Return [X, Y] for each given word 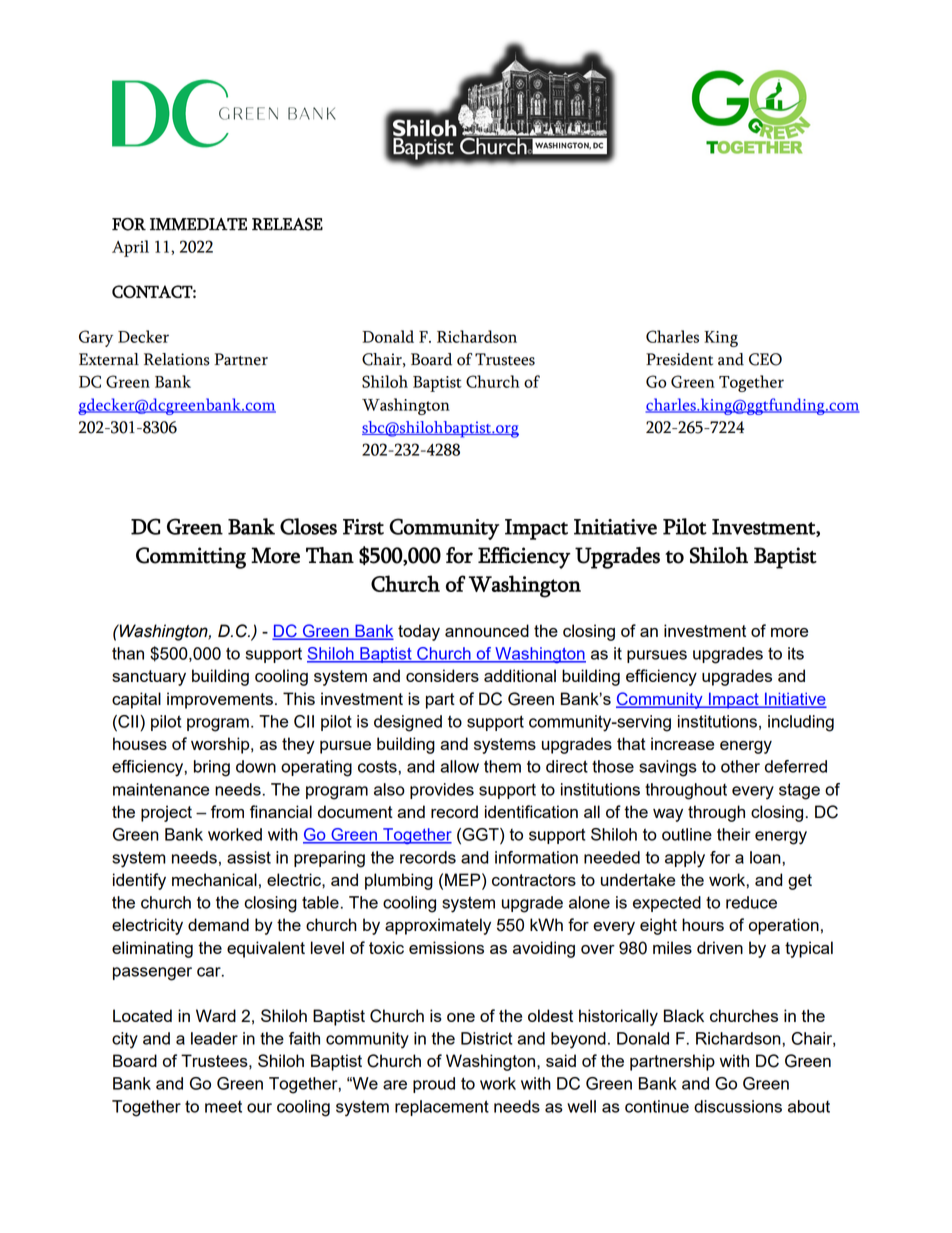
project [166, 813]
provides [442, 791]
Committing [191, 558]
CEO [765, 359]
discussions [738, 1106]
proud [434, 1085]
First [363, 527]
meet [223, 1107]
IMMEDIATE [198, 224]
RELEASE [287, 224]
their [734, 834]
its [796, 653]
